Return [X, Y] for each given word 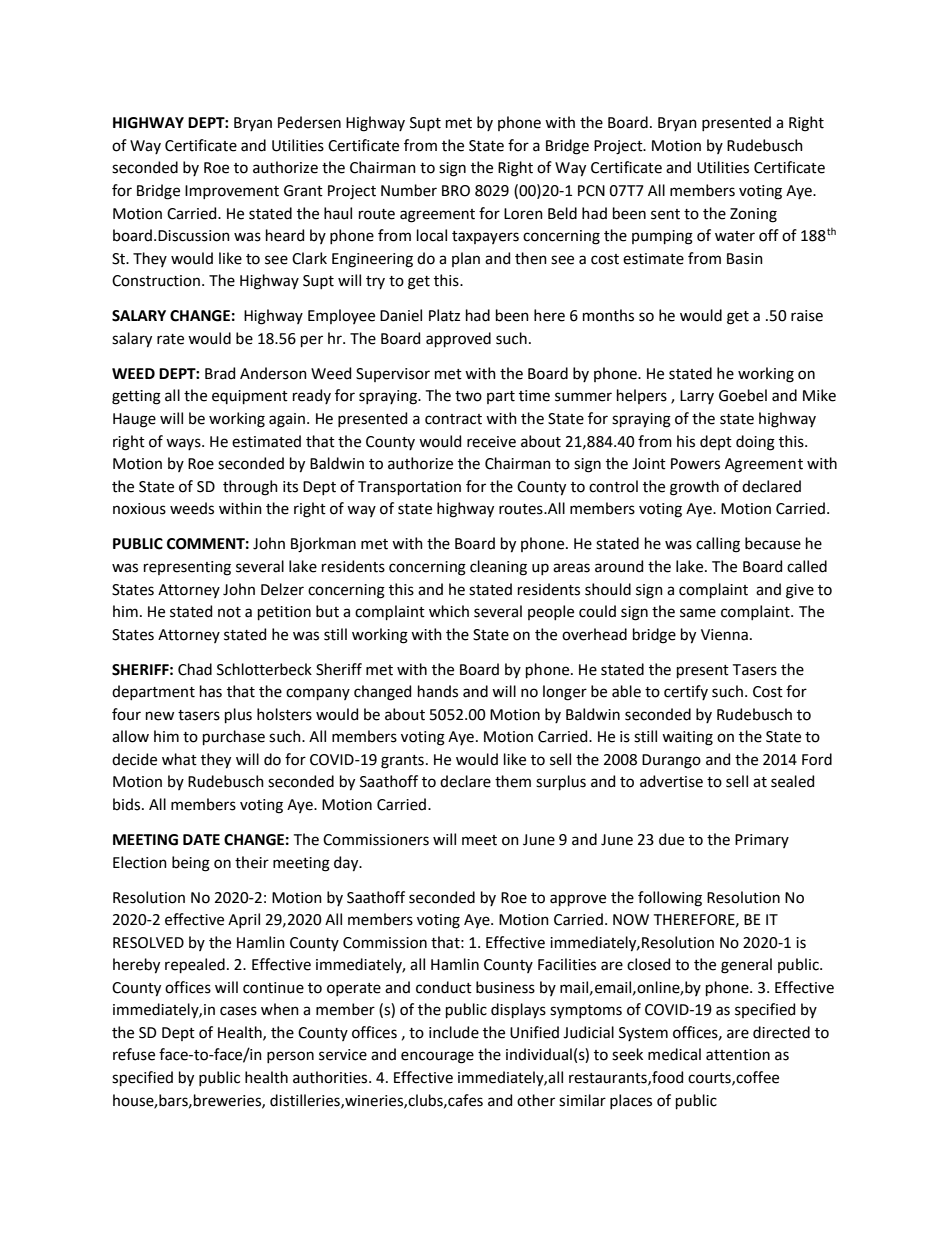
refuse [134, 1054]
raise [807, 316]
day [347, 864]
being [191, 864]
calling [718, 545]
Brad [220, 373]
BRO [456, 191]
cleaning [498, 568]
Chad [195, 669]
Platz [444, 315]
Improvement [232, 192]
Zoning [753, 215]
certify [686, 692]
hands [438, 691]
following [670, 899]
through [250, 488]
